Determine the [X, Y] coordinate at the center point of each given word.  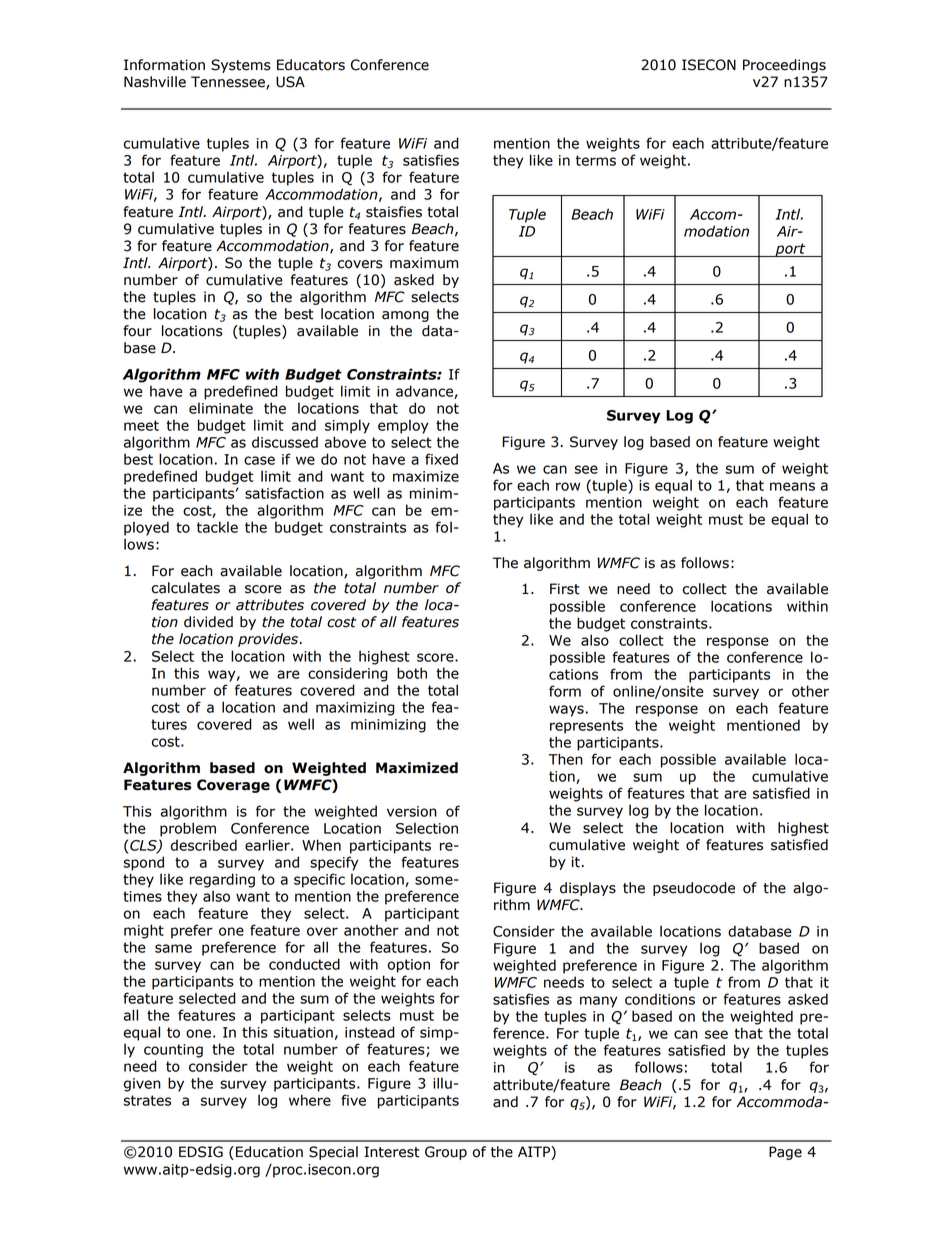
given [142, 1085]
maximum [424, 263]
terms [596, 160]
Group [446, 1153]
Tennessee [229, 83]
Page [785, 1153]
